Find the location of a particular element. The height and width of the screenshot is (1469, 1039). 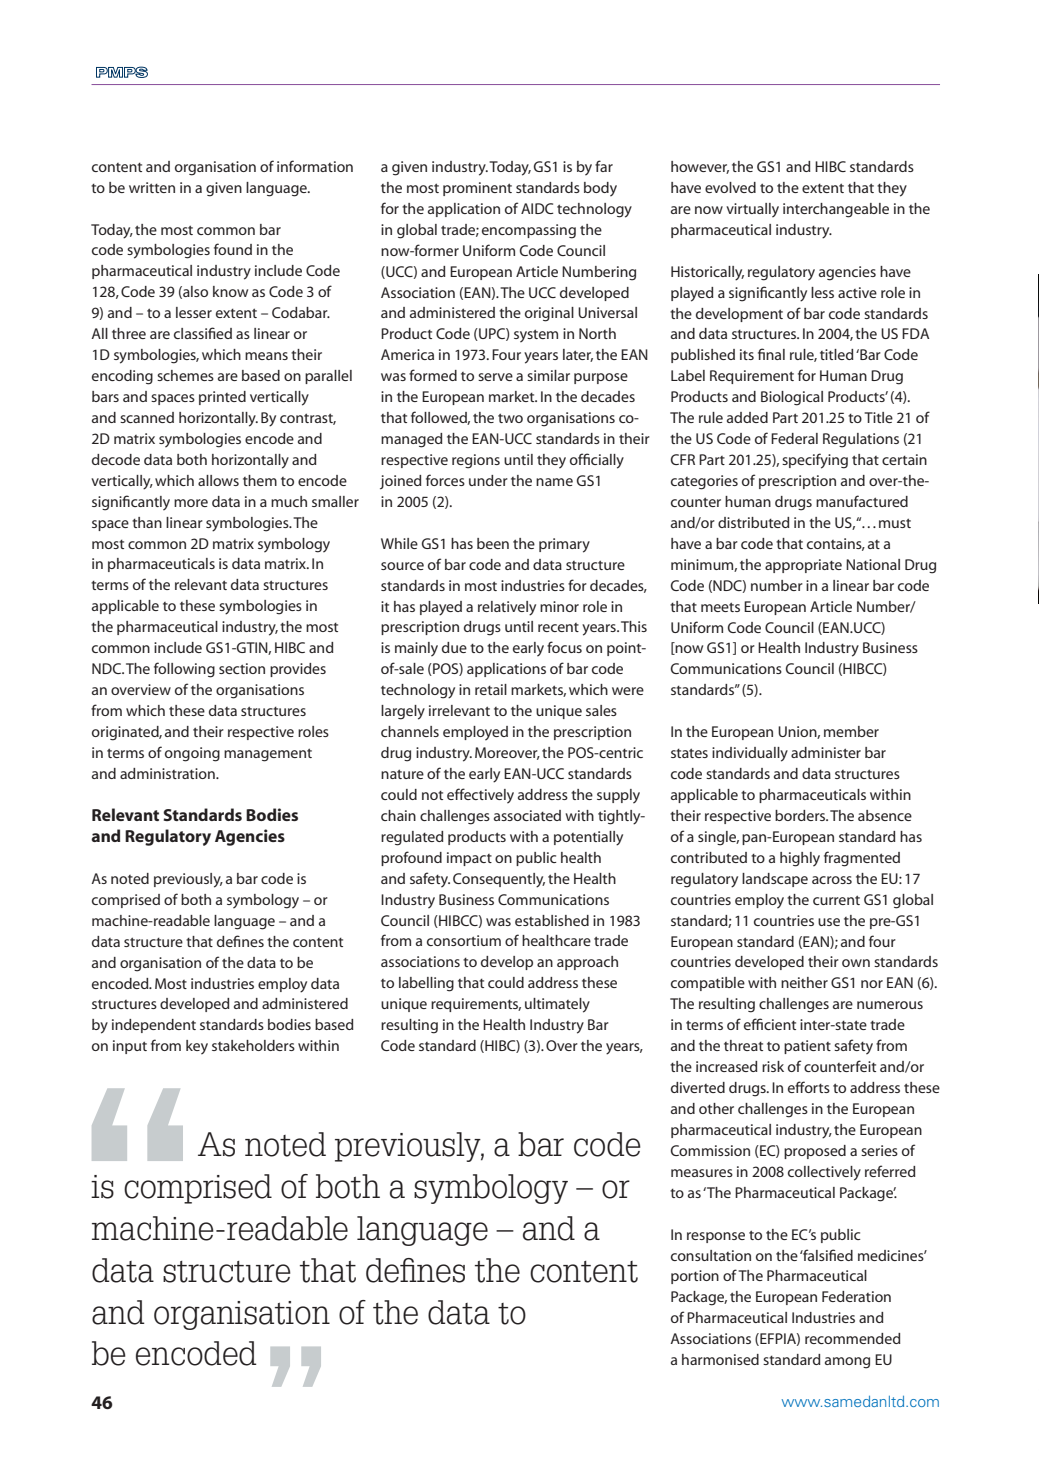

ongoing is located at coordinates (192, 754).
